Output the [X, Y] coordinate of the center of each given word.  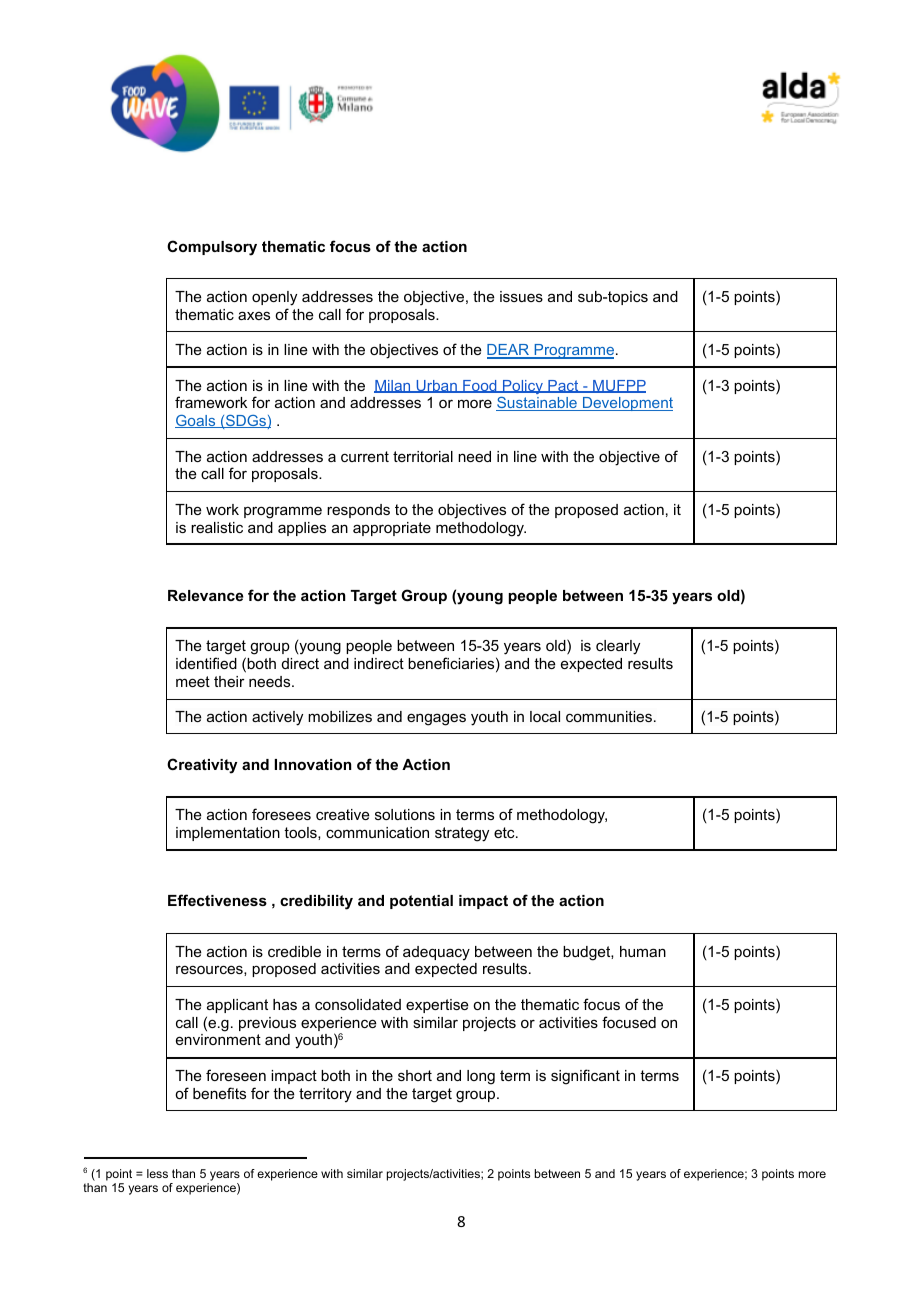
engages [436, 719]
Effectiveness [217, 900]
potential [421, 902]
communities [609, 716]
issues [521, 296]
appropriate [392, 529]
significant [585, 1077]
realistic [217, 527]
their [229, 681]
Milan [393, 386]
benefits [219, 1093]
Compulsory [212, 248]
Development [627, 404]
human [643, 951]
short [415, 1075]
